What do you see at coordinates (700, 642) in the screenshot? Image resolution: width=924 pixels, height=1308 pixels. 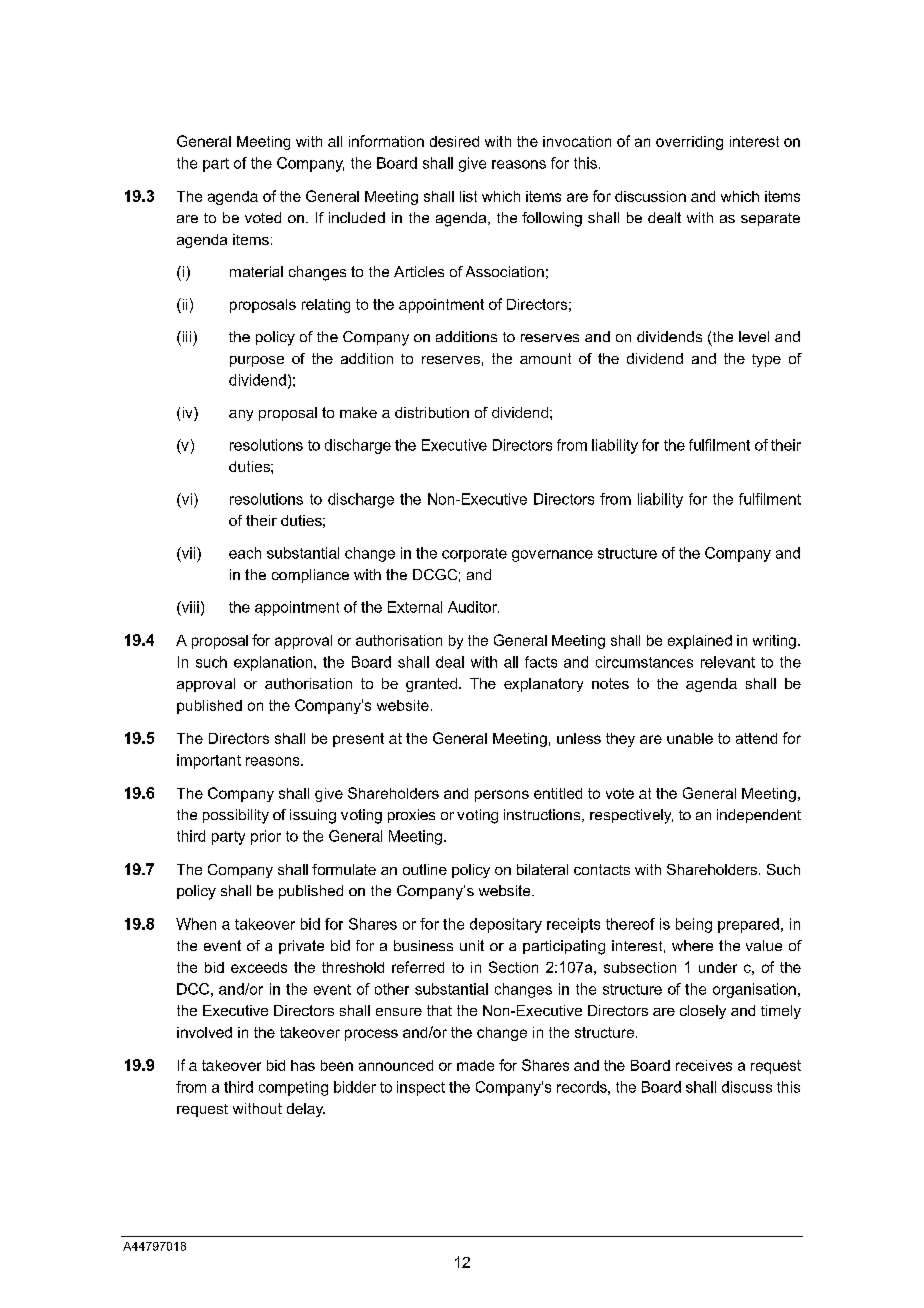 I see `explained` at bounding box center [700, 642].
